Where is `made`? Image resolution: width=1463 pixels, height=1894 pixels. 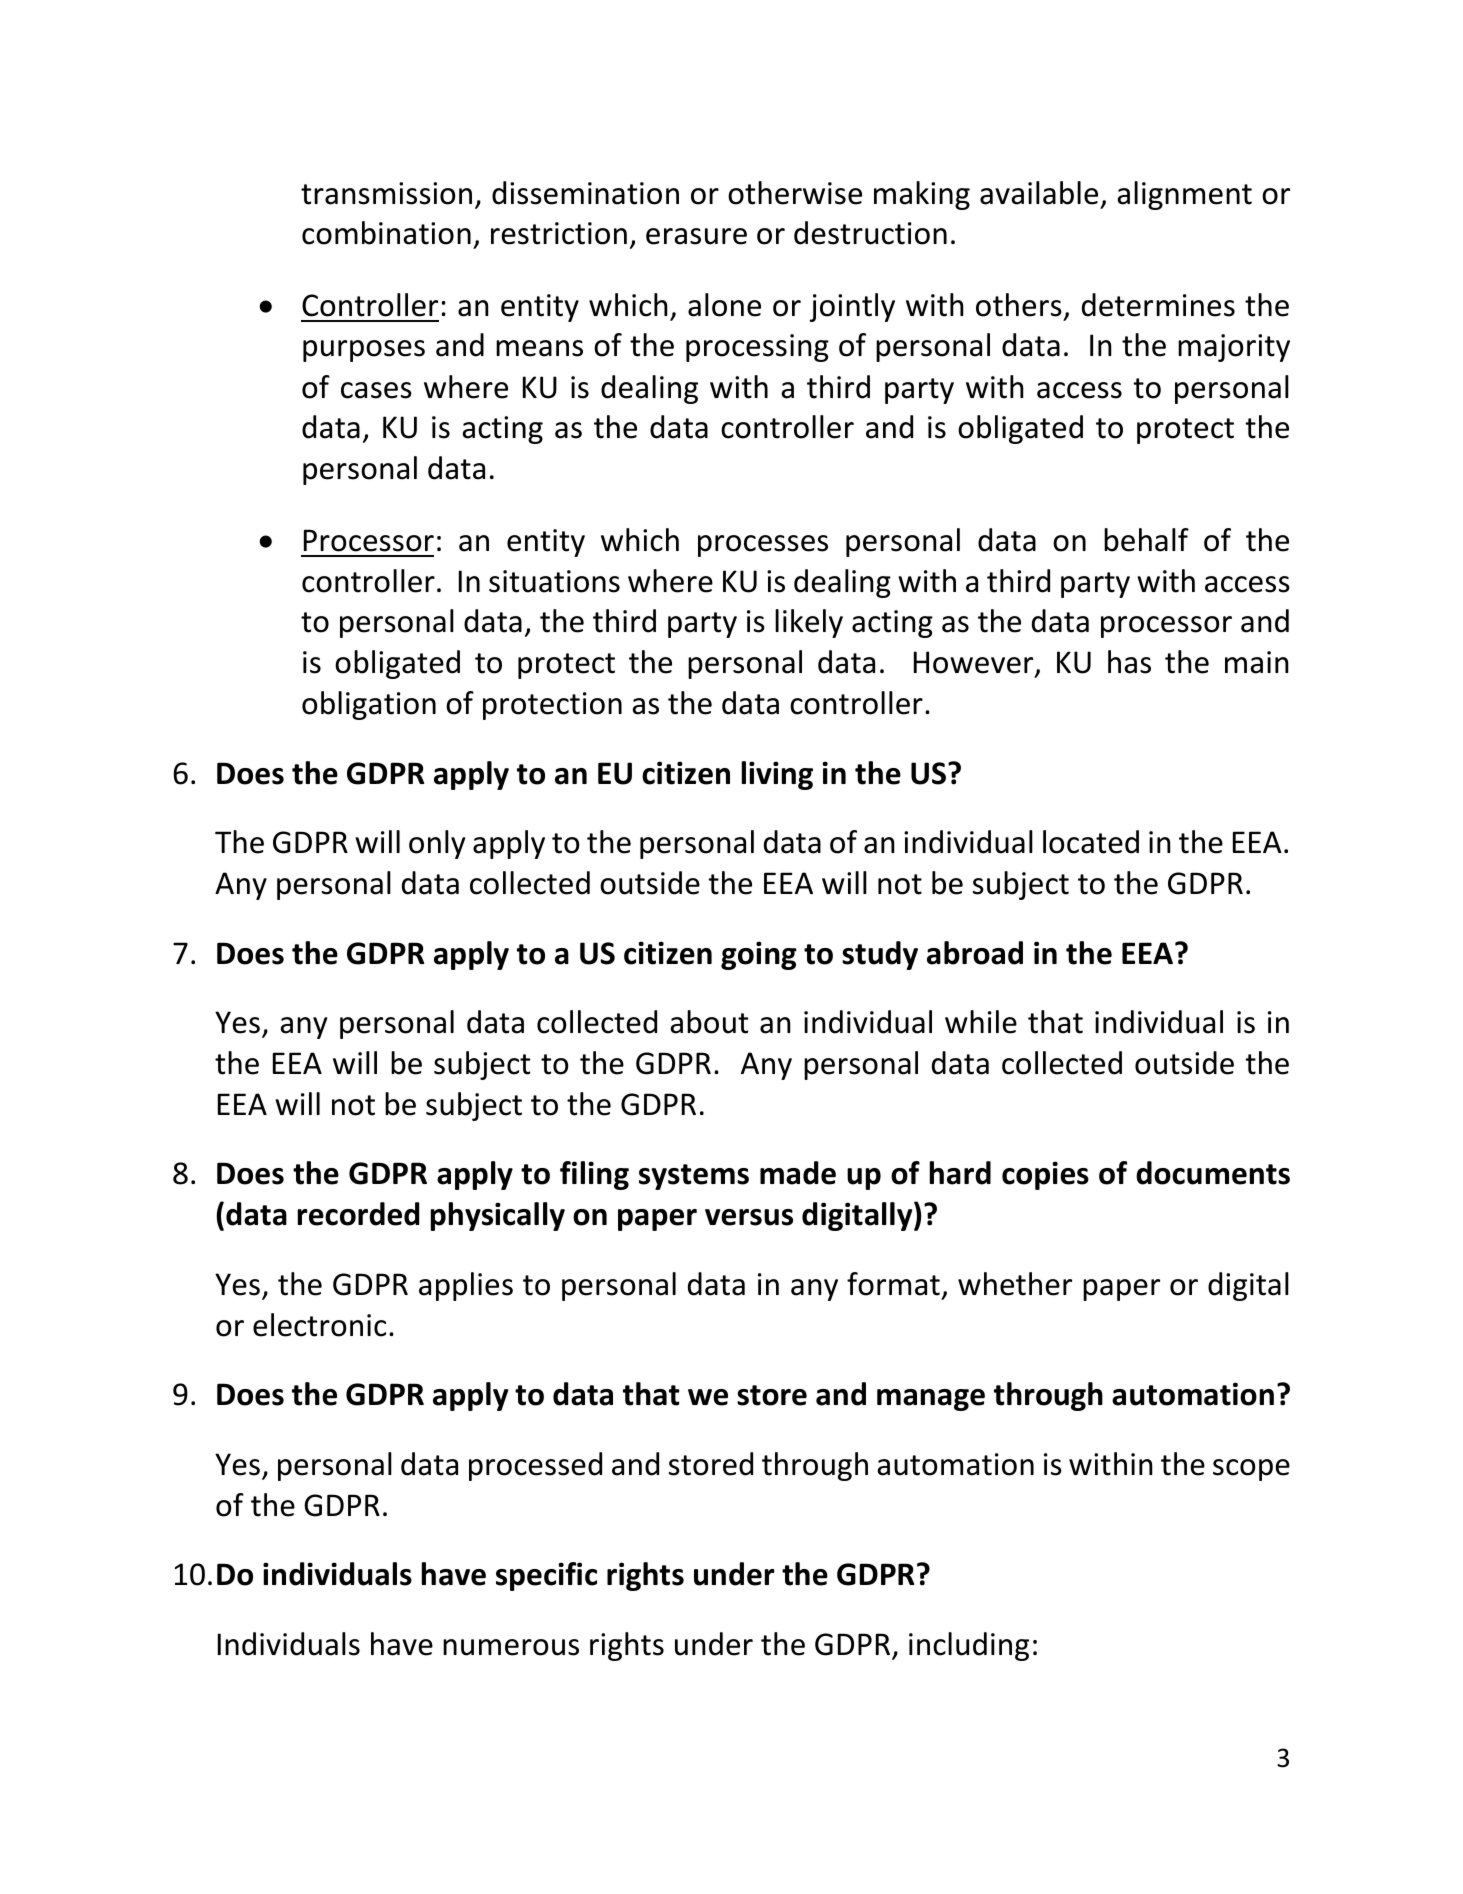
made is located at coordinates (798, 1173).
